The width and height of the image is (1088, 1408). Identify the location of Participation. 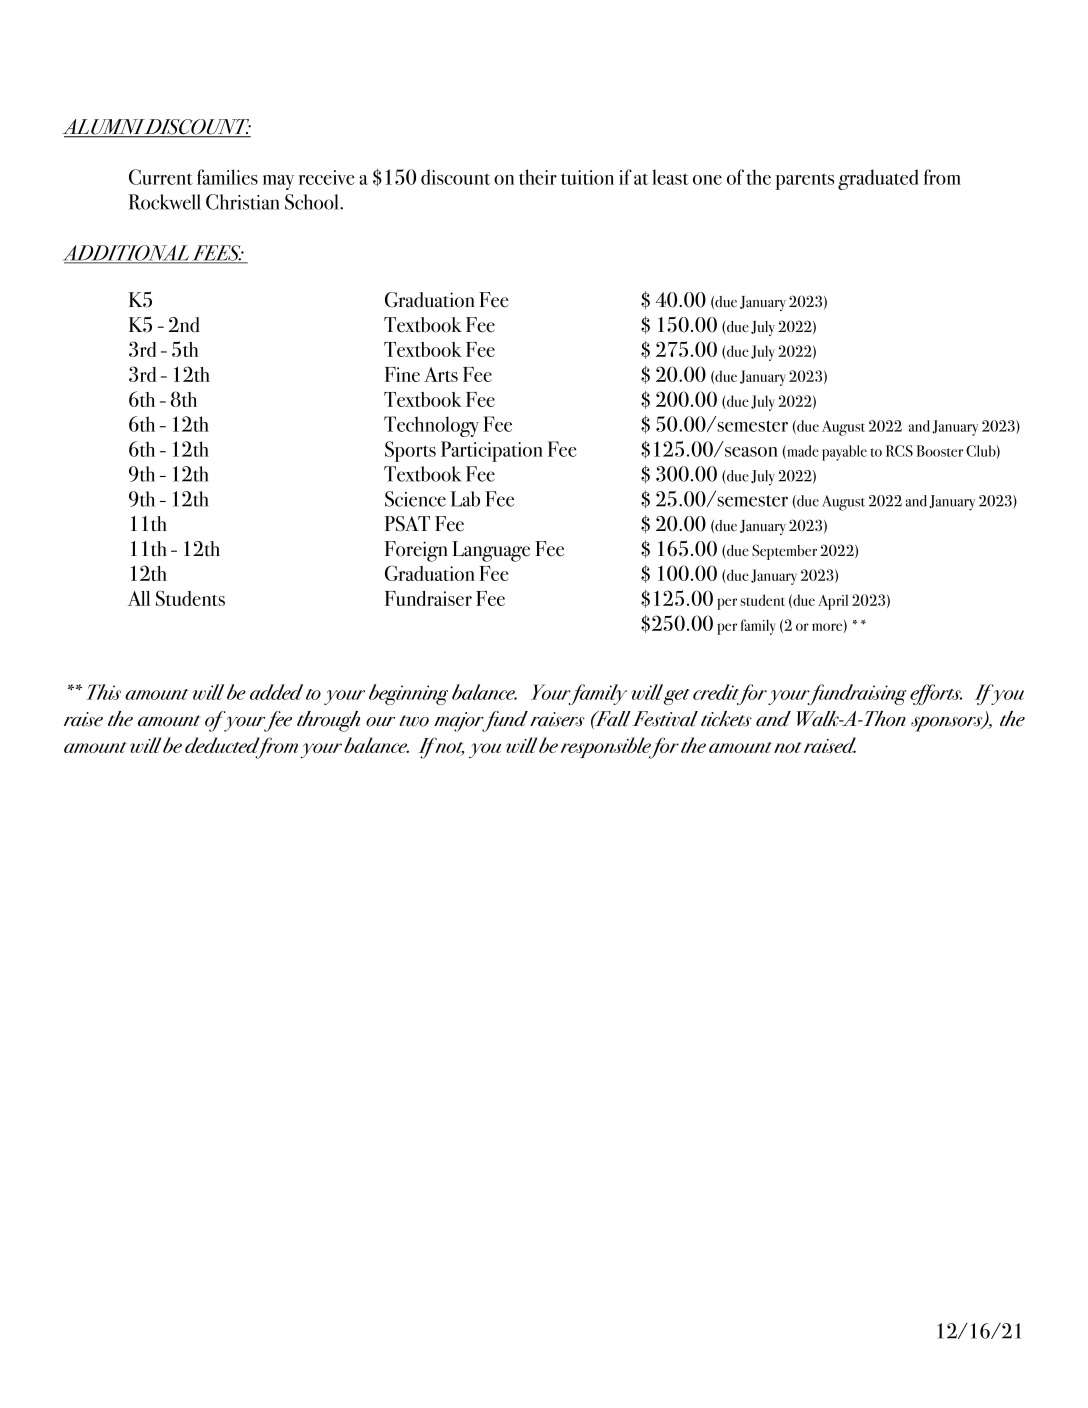
(492, 451).
